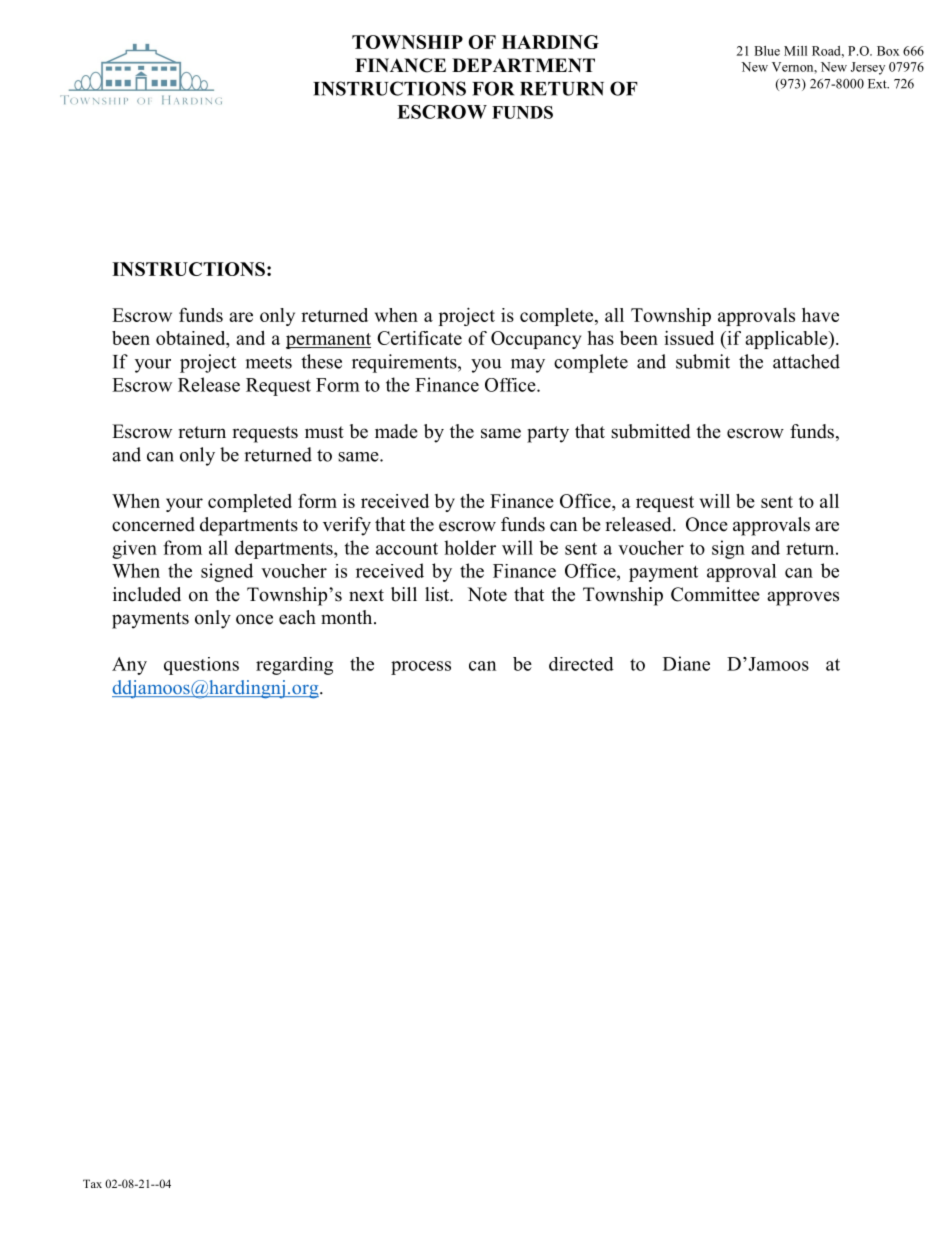 Image resolution: width=952 pixels, height=1233 pixels. I want to click on Blue, so click(767, 51).
